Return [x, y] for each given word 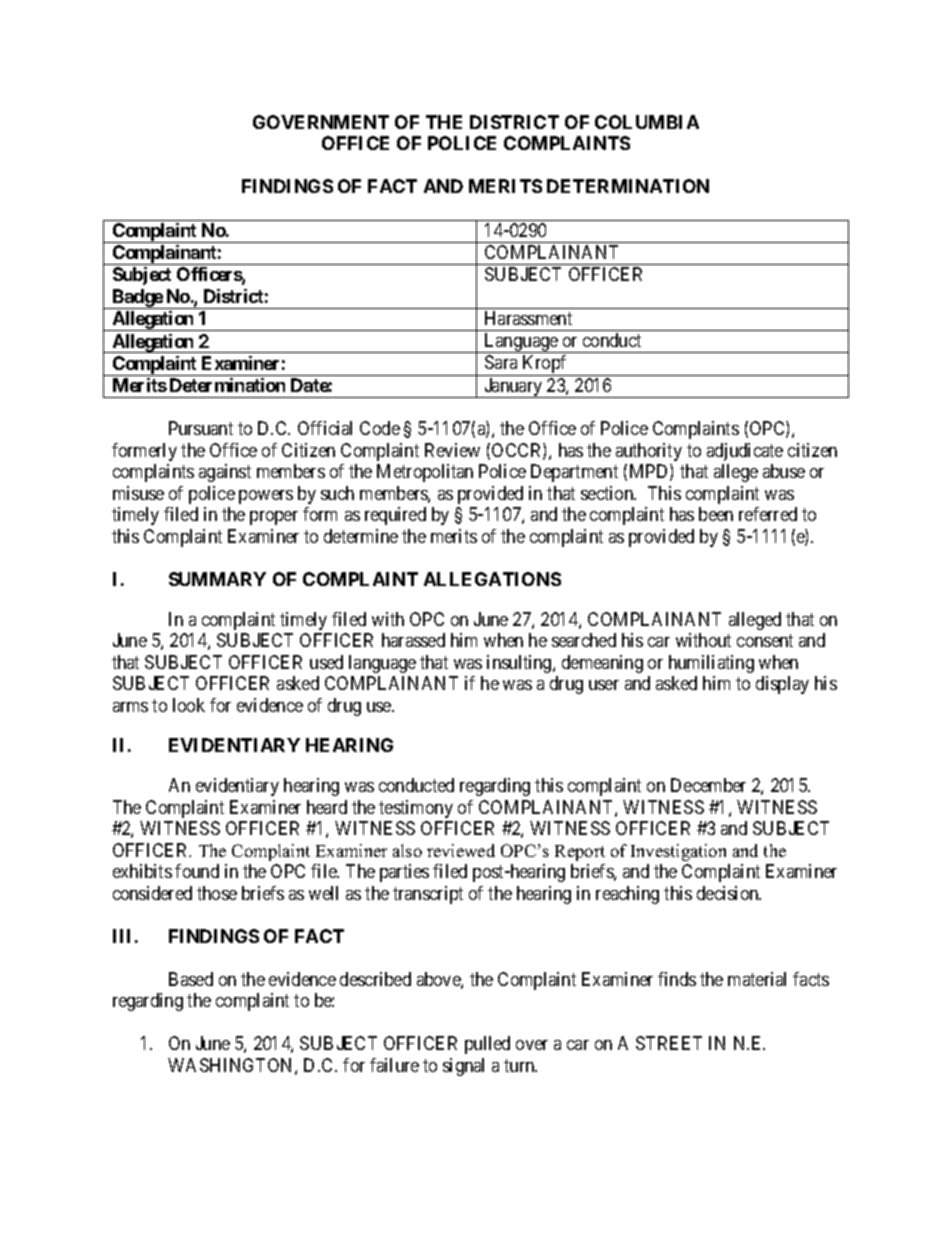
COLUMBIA [647, 122]
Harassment [528, 318]
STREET [669, 1043]
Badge [137, 299]
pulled [487, 1045]
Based [191, 979]
